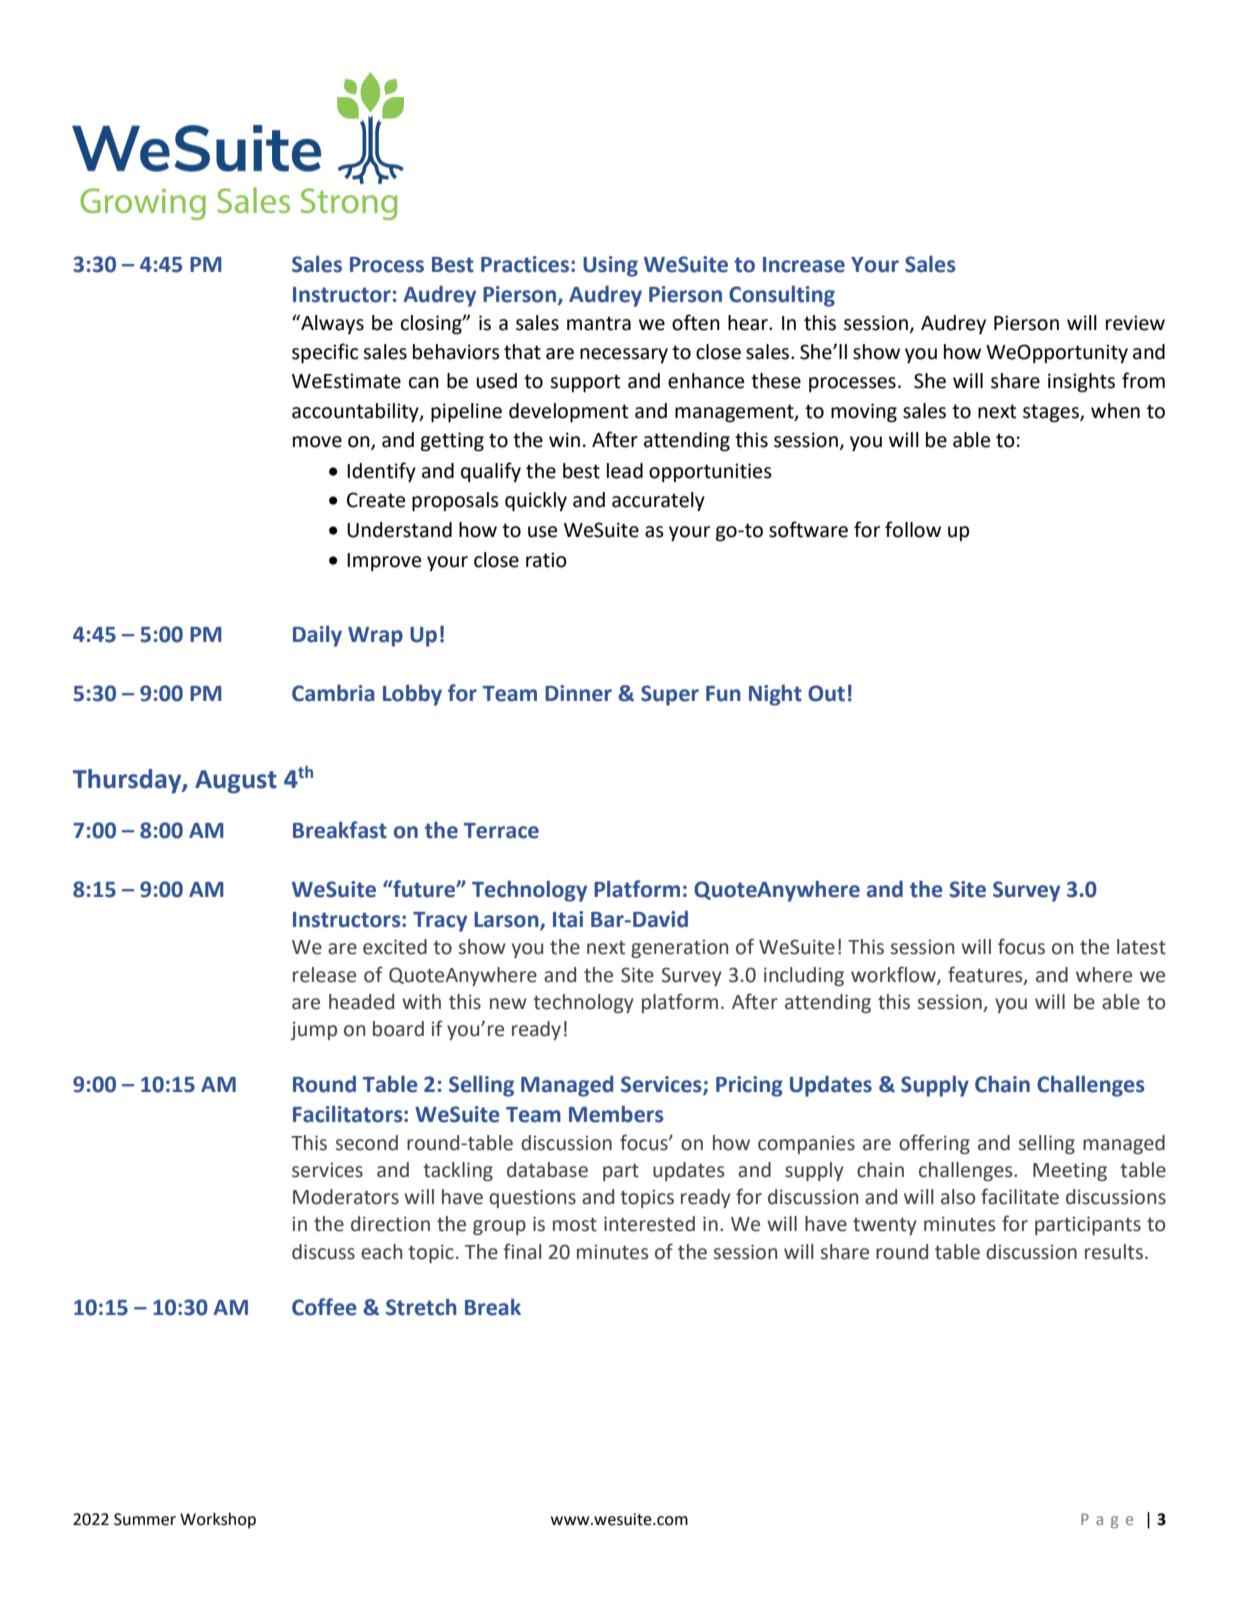 The height and width of the screenshot is (1603, 1239). I want to click on jump, so click(314, 1030).
